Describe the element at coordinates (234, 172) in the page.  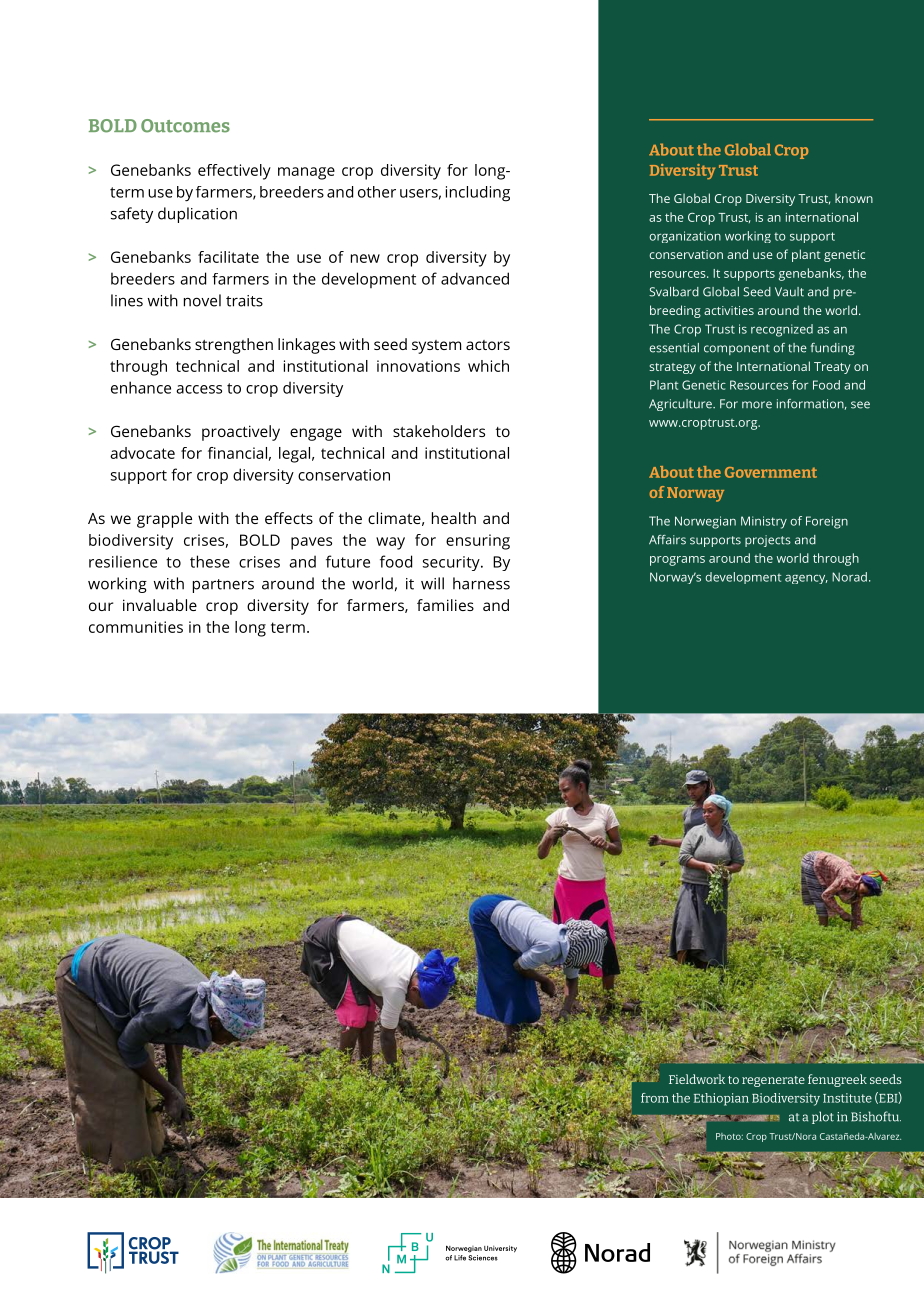
I see `effectively` at that location.
